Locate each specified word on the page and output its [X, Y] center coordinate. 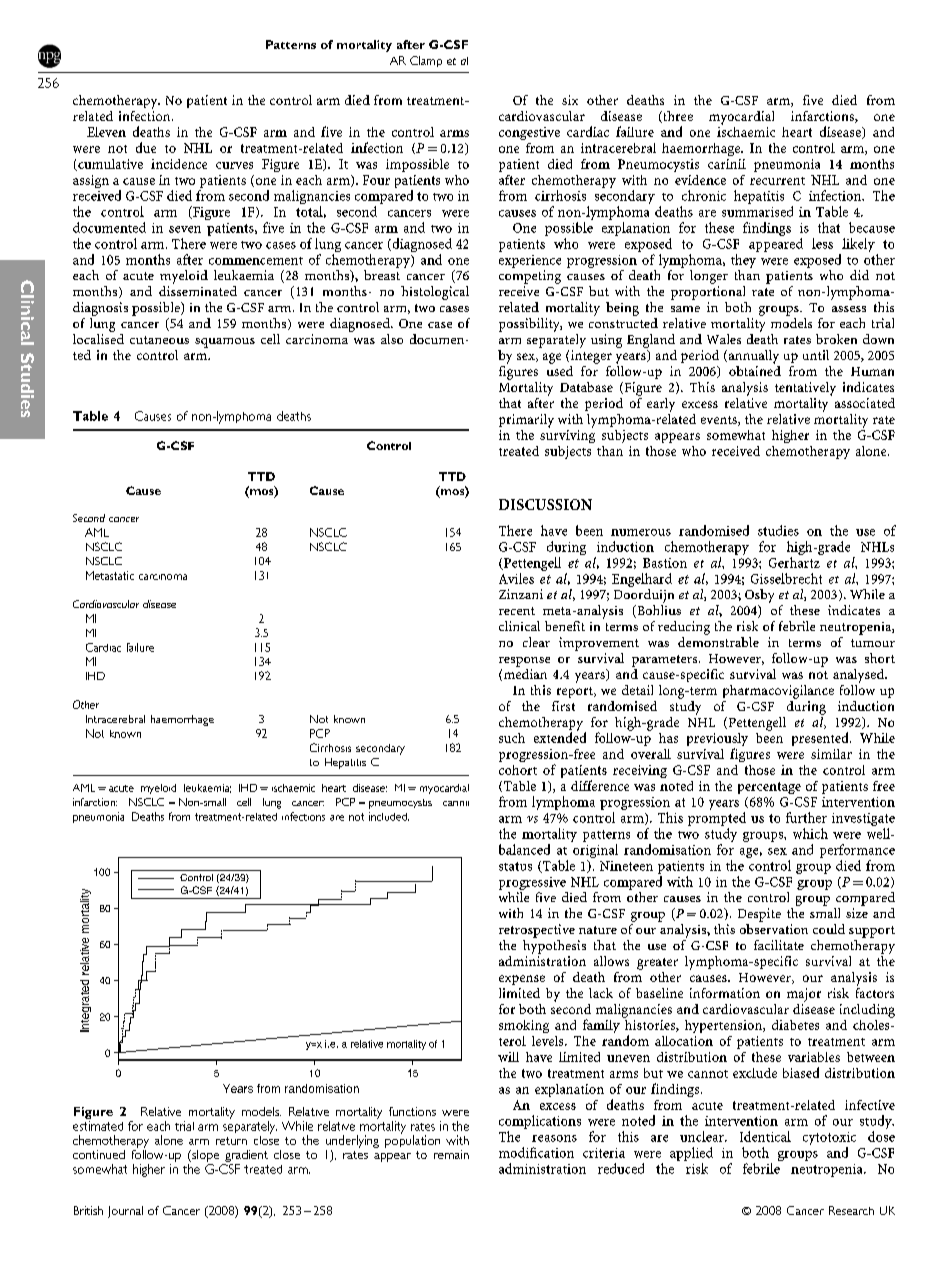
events [720, 421]
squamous [225, 343]
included [389, 816]
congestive [529, 133]
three [677, 117]
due [146, 147]
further [806, 817]
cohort [518, 770]
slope [204, 1157]
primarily [526, 421]
